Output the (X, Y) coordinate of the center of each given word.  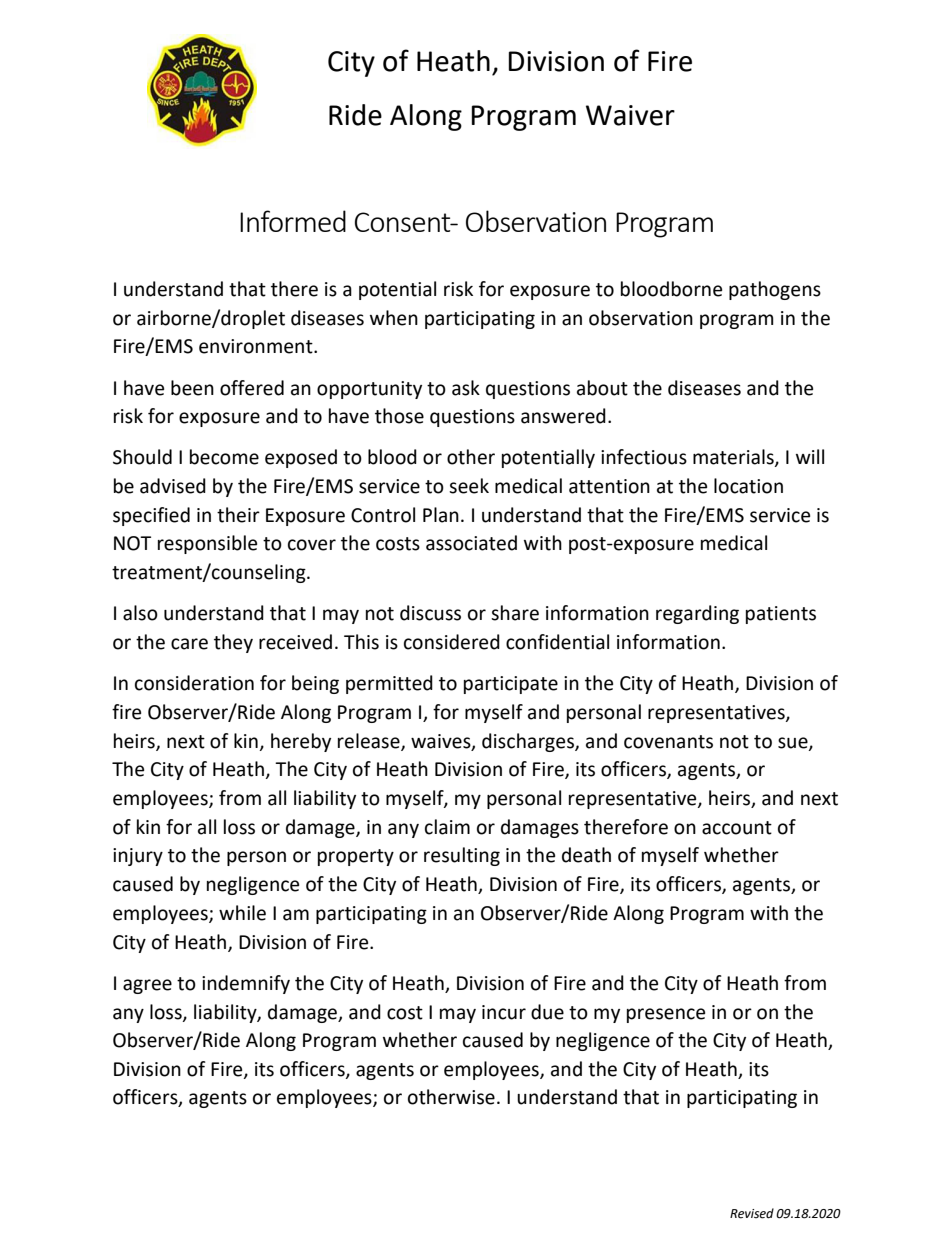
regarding (697, 614)
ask (466, 388)
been (192, 388)
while (242, 913)
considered (452, 642)
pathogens (775, 290)
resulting (462, 856)
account (737, 828)
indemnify (246, 984)
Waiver (630, 115)
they (233, 643)
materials (734, 458)
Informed (293, 221)
